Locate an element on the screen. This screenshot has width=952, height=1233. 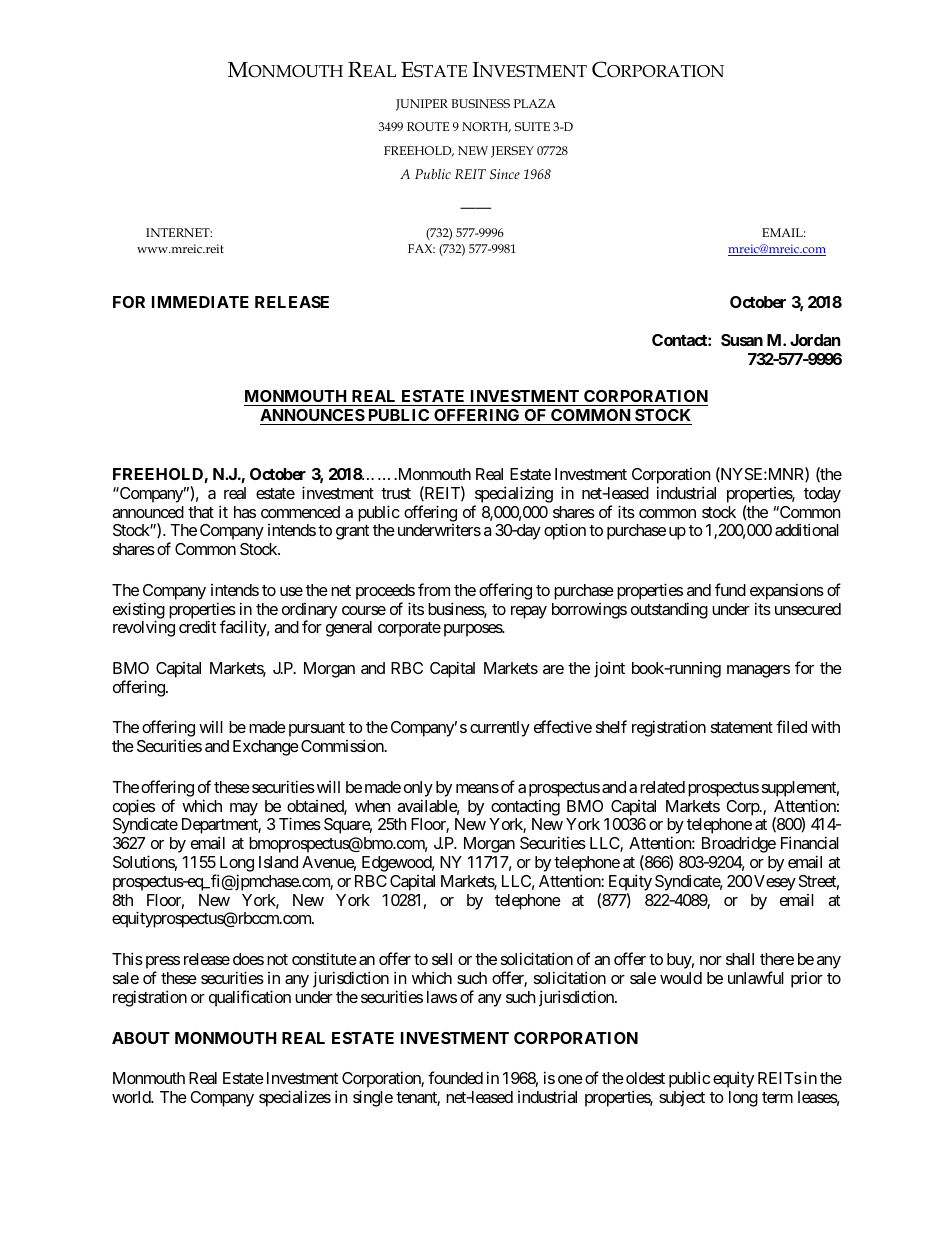
founded is located at coordinates (455, 1077).
